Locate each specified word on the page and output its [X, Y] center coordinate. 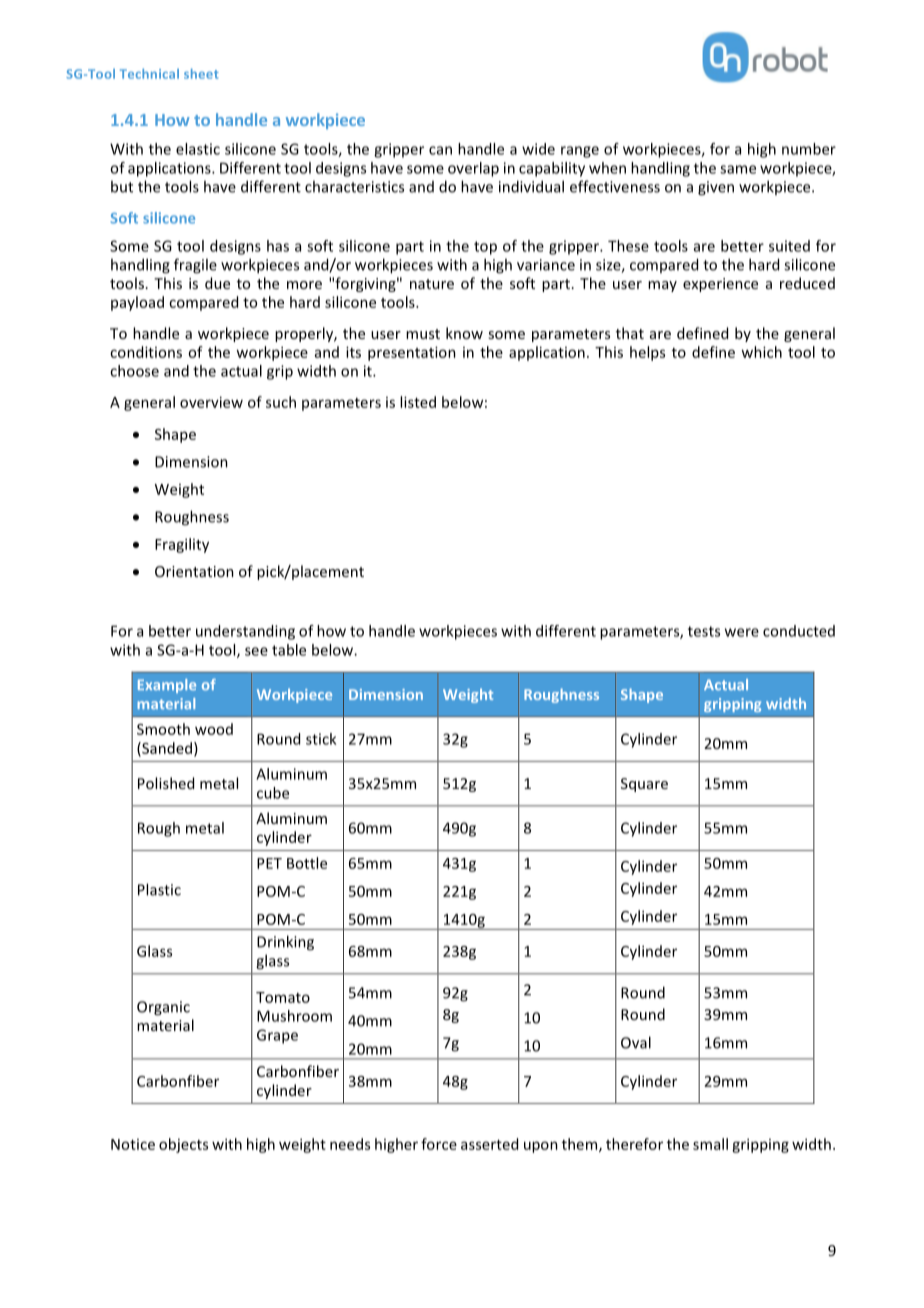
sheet [201, 74]
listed [418, 402]
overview [211, 402]
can [440, 150]
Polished [166, 783]
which [761, 352]
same [738, 169]
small [710, 1144]
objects [183, 1145]
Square [644, 785]
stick [321, 739]
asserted [489, 1144]
